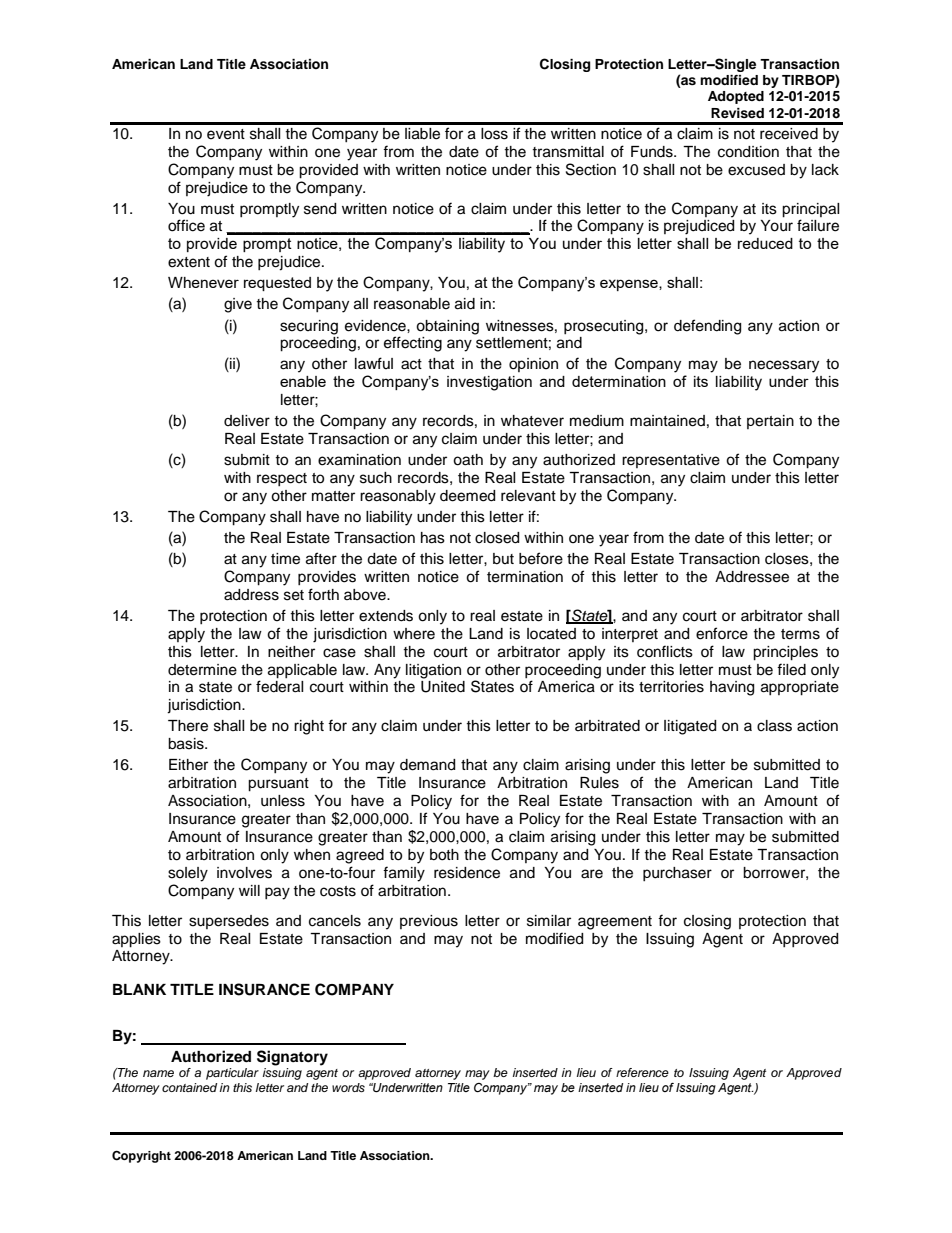 This screenshot has width=952, height=1233. Describe the element at coordinates (187, 744) in the screenshot. I see `basis` at that location.
